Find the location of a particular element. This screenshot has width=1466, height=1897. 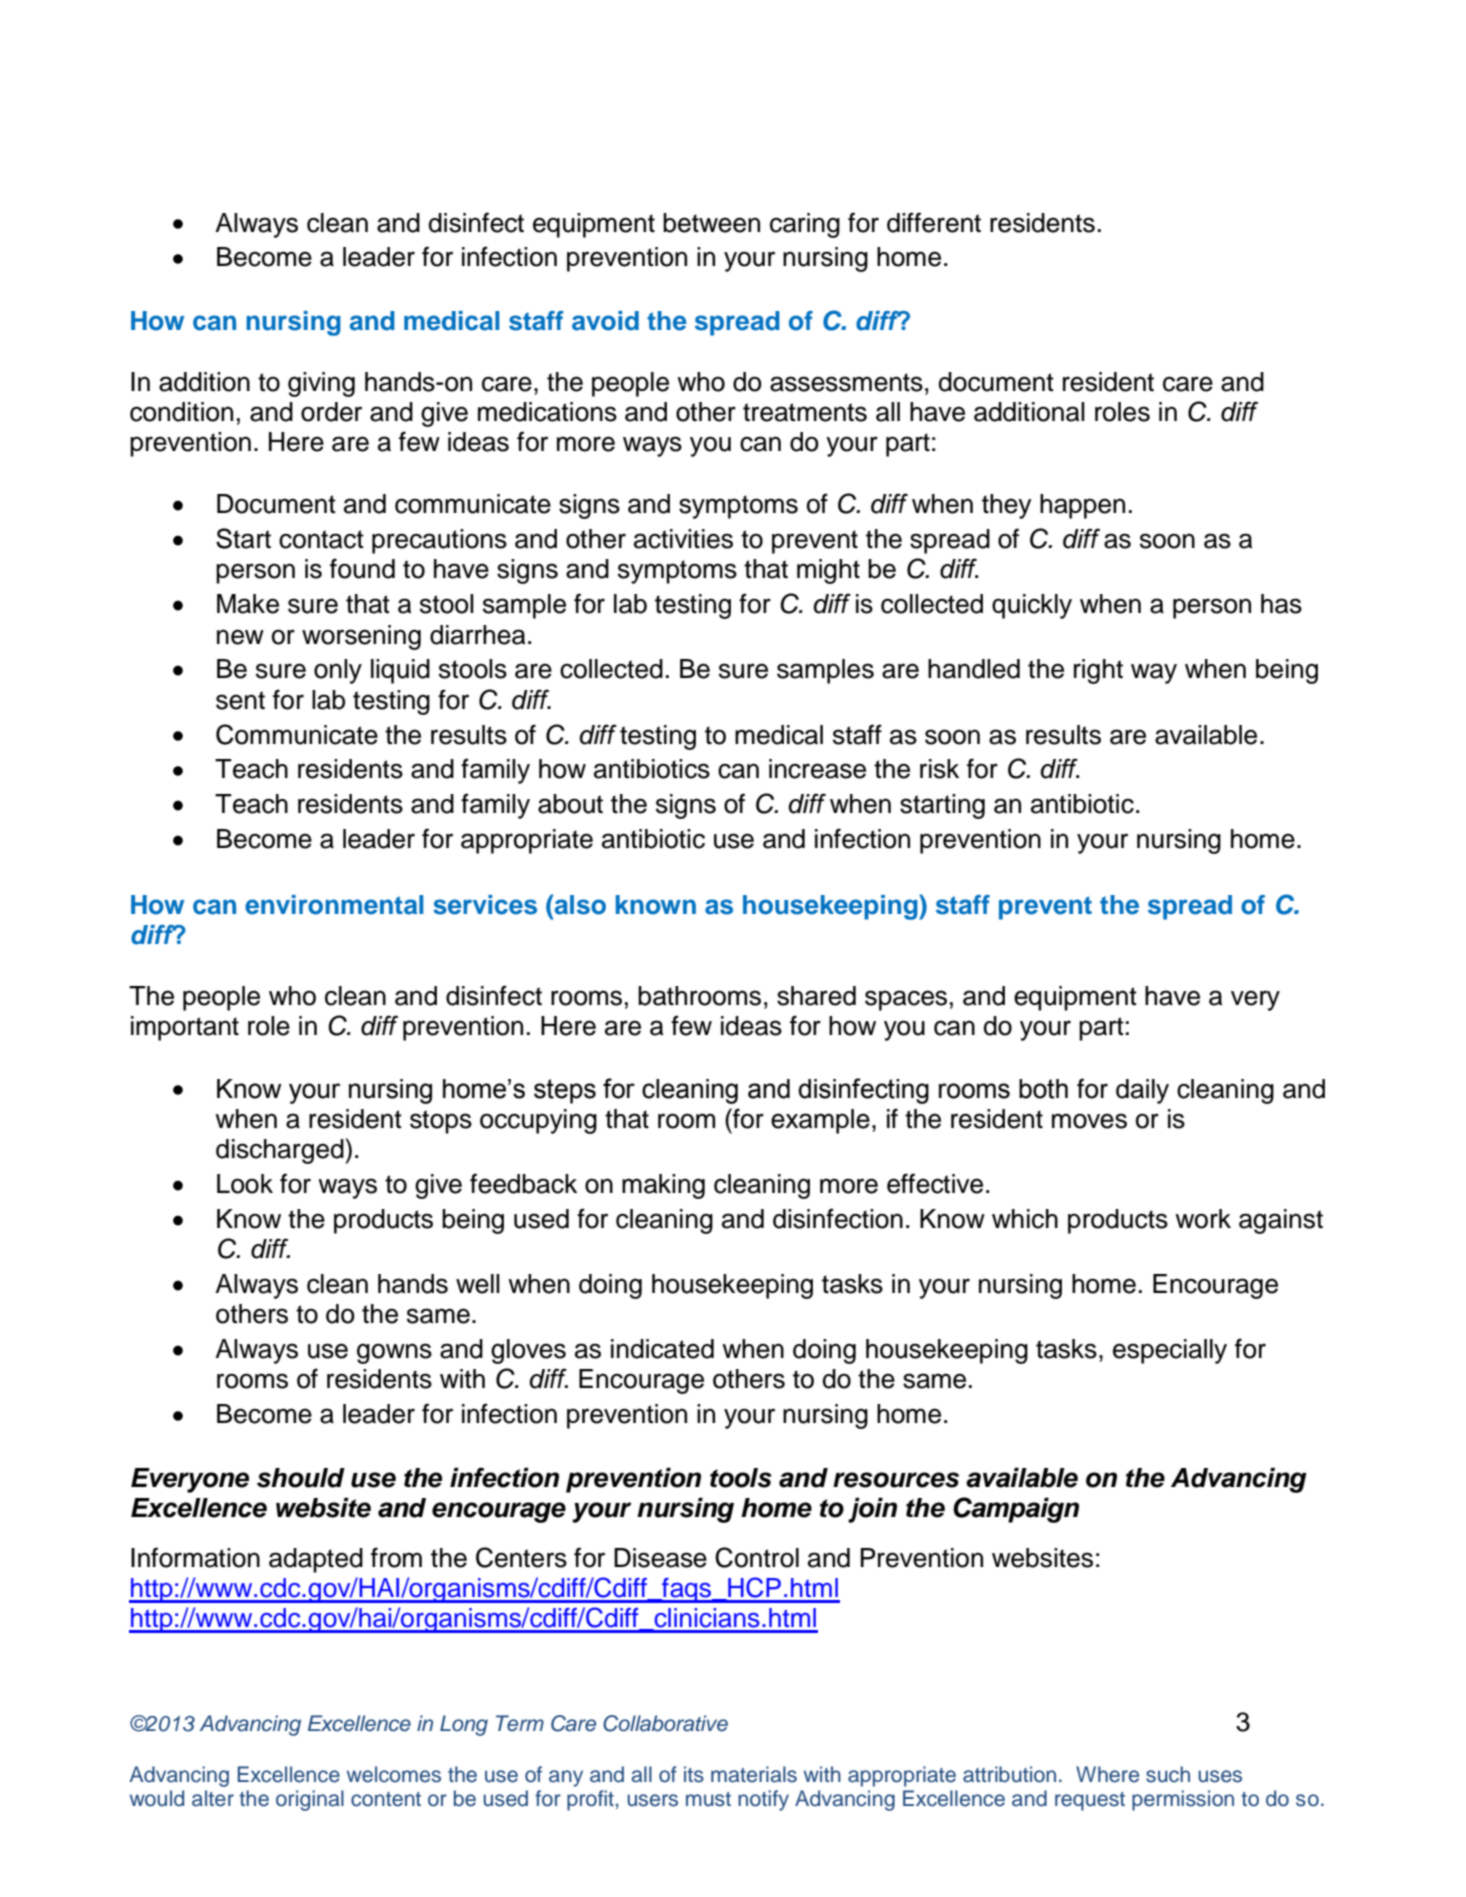

original is located at coordinates (310, 1800).
